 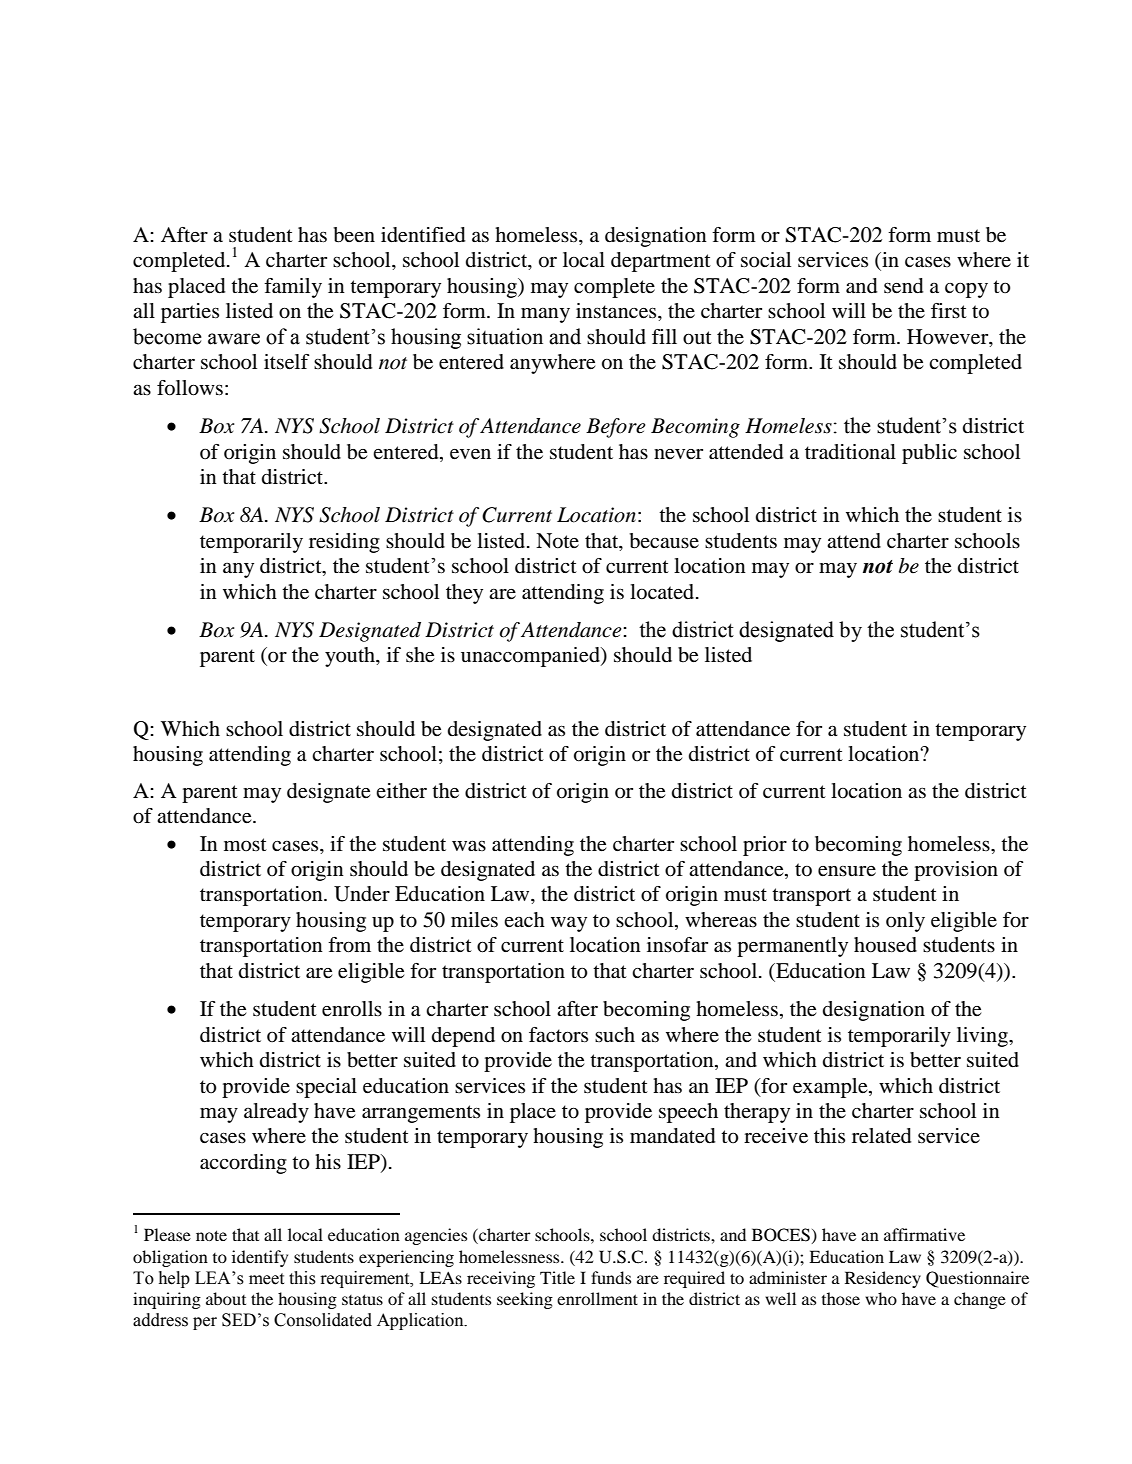 I want to click on meet, so click(x=266, y=1279).
